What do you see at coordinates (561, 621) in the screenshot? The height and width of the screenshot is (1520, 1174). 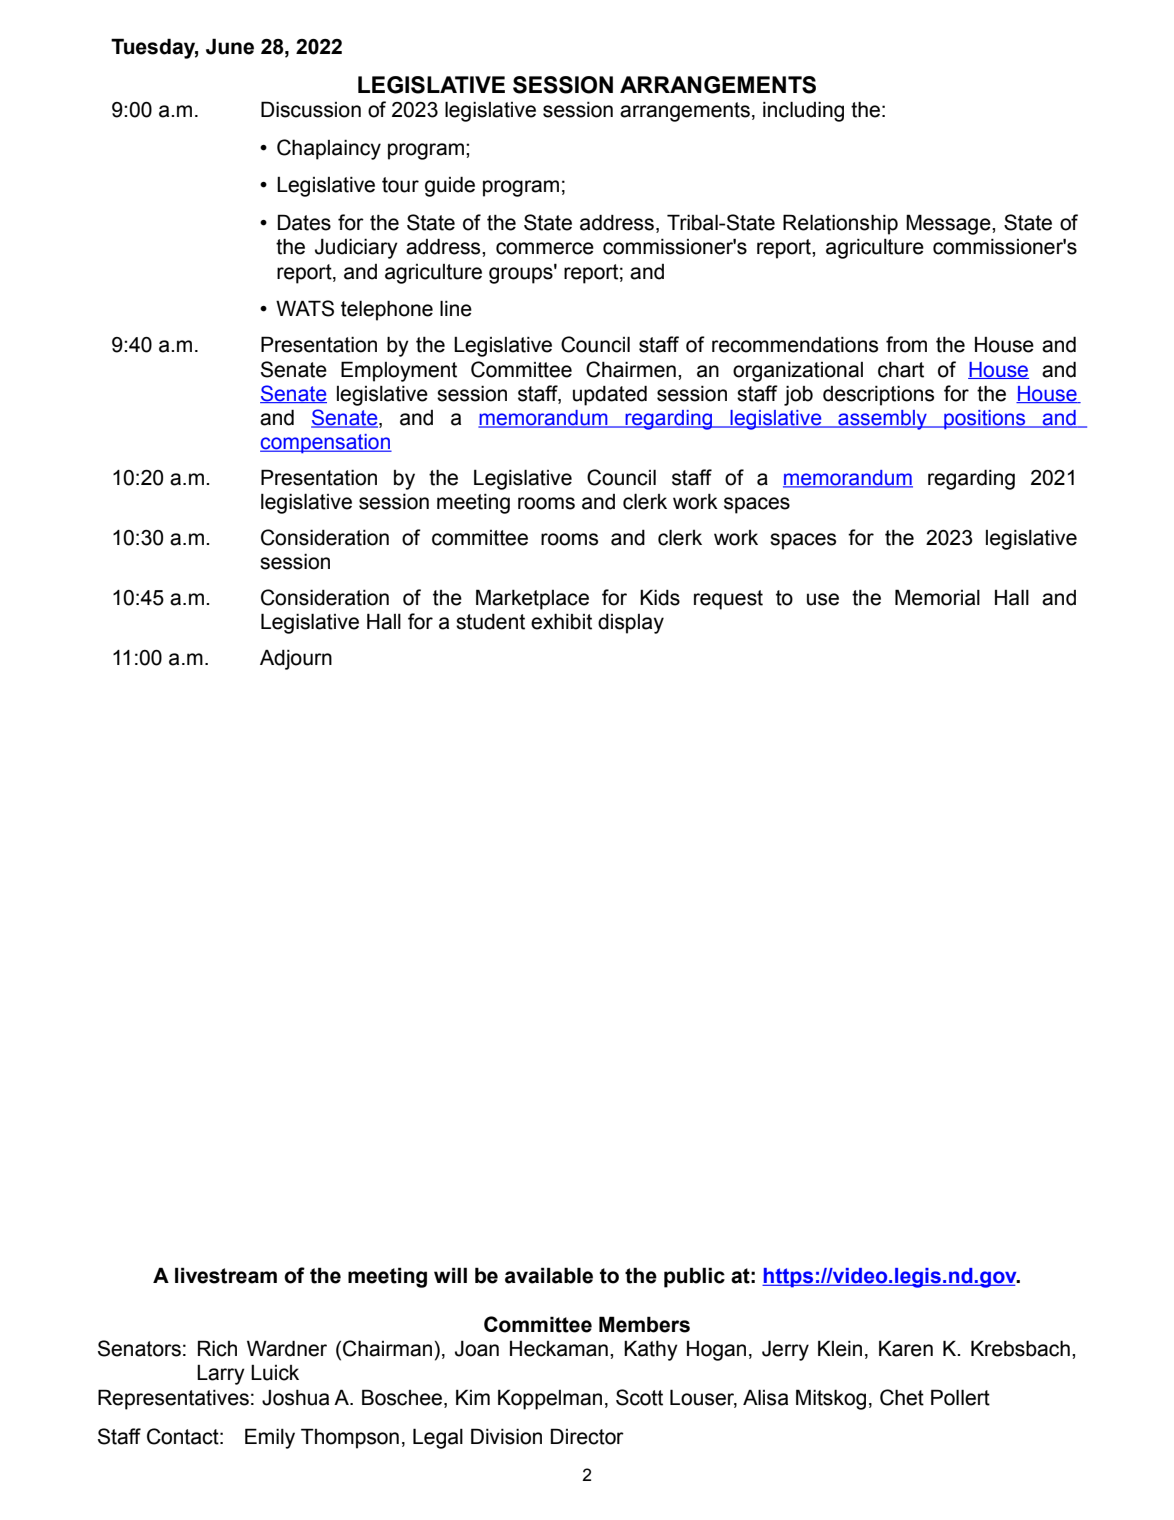 I see `exhibit` at bounding box center [561, 621].
